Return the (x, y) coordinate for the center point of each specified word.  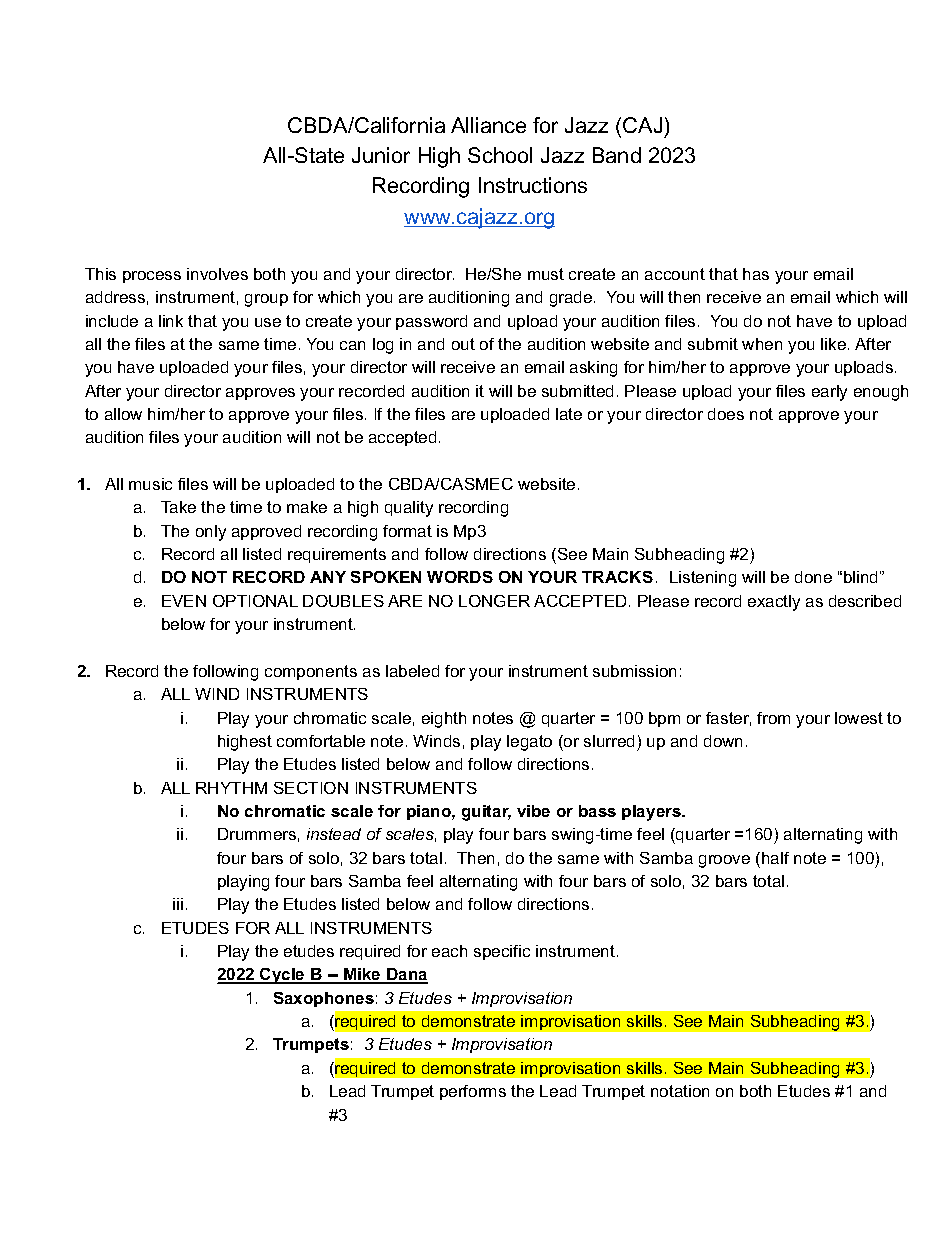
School (500, 155)
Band (617, 155)
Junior (381, 155)
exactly (774, 603)
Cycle (282, 976)
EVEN (184, 601)
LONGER (494, 601)
